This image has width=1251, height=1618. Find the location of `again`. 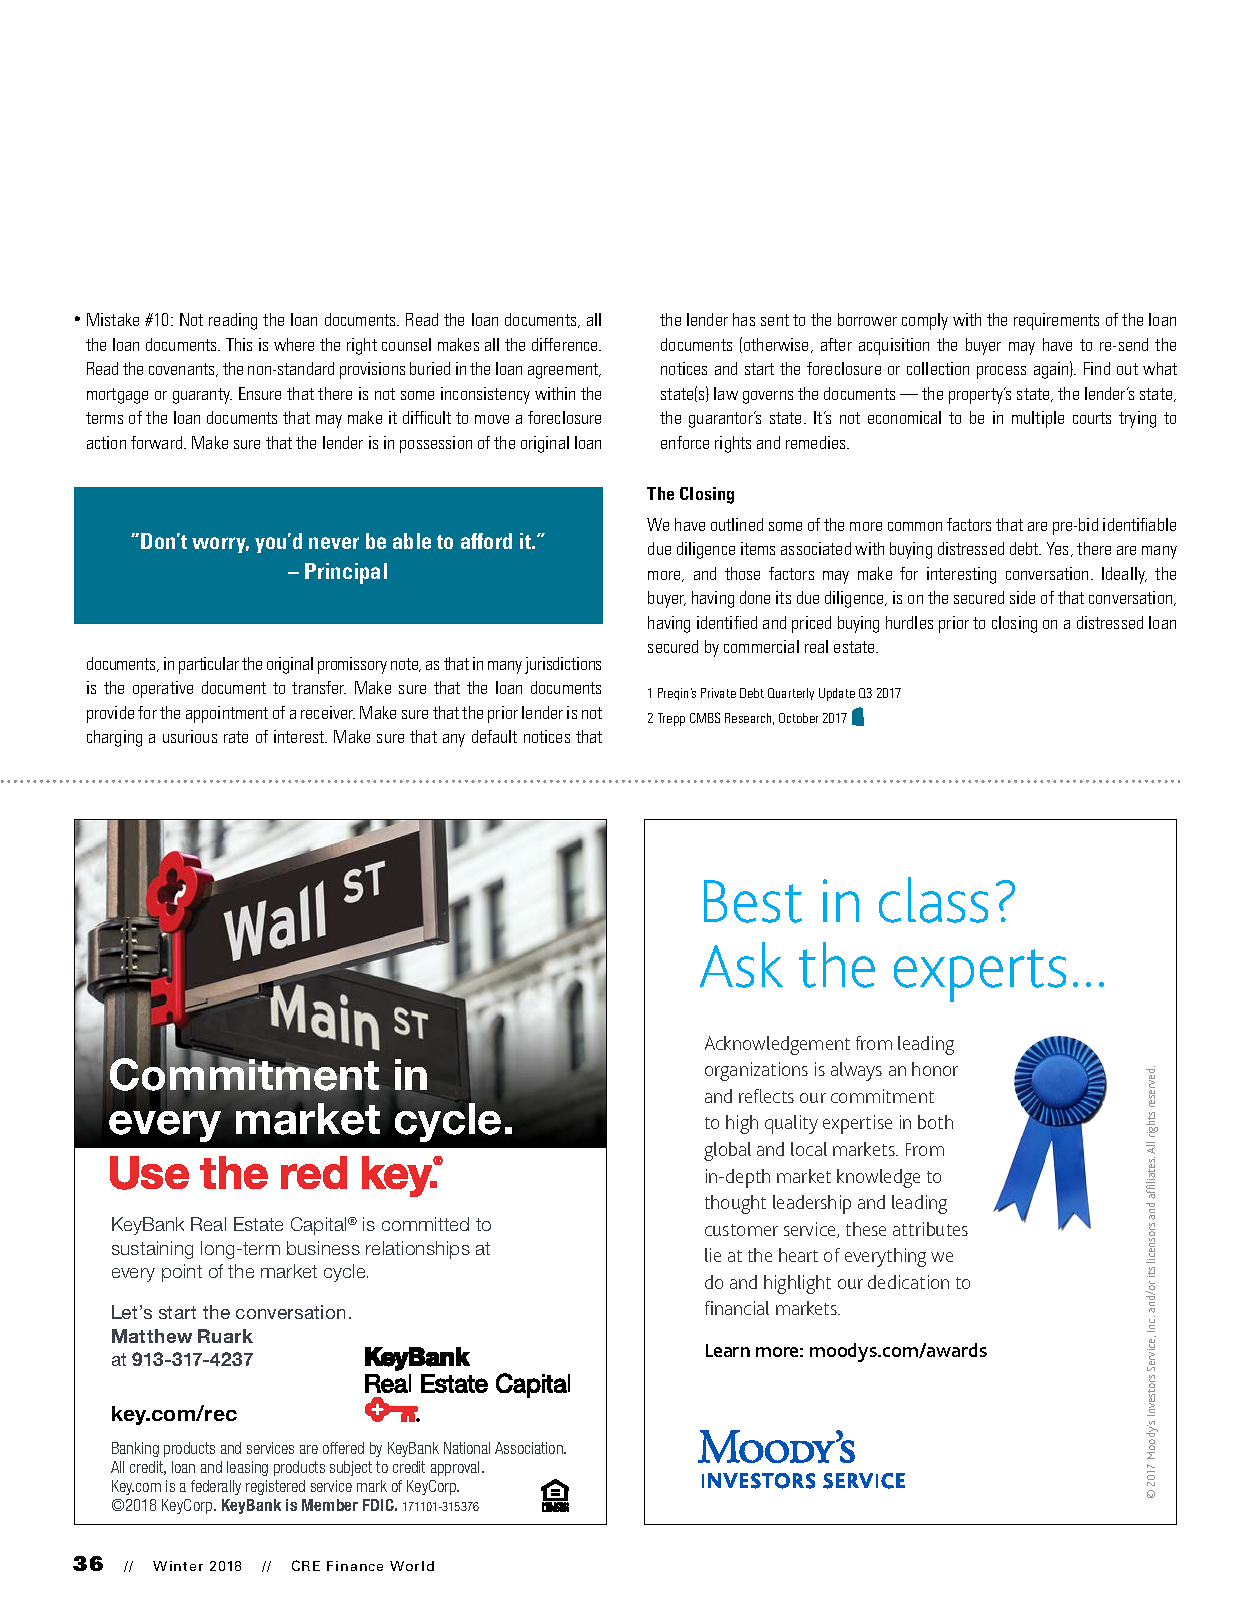

again is located at coordinates (1052, 370).
